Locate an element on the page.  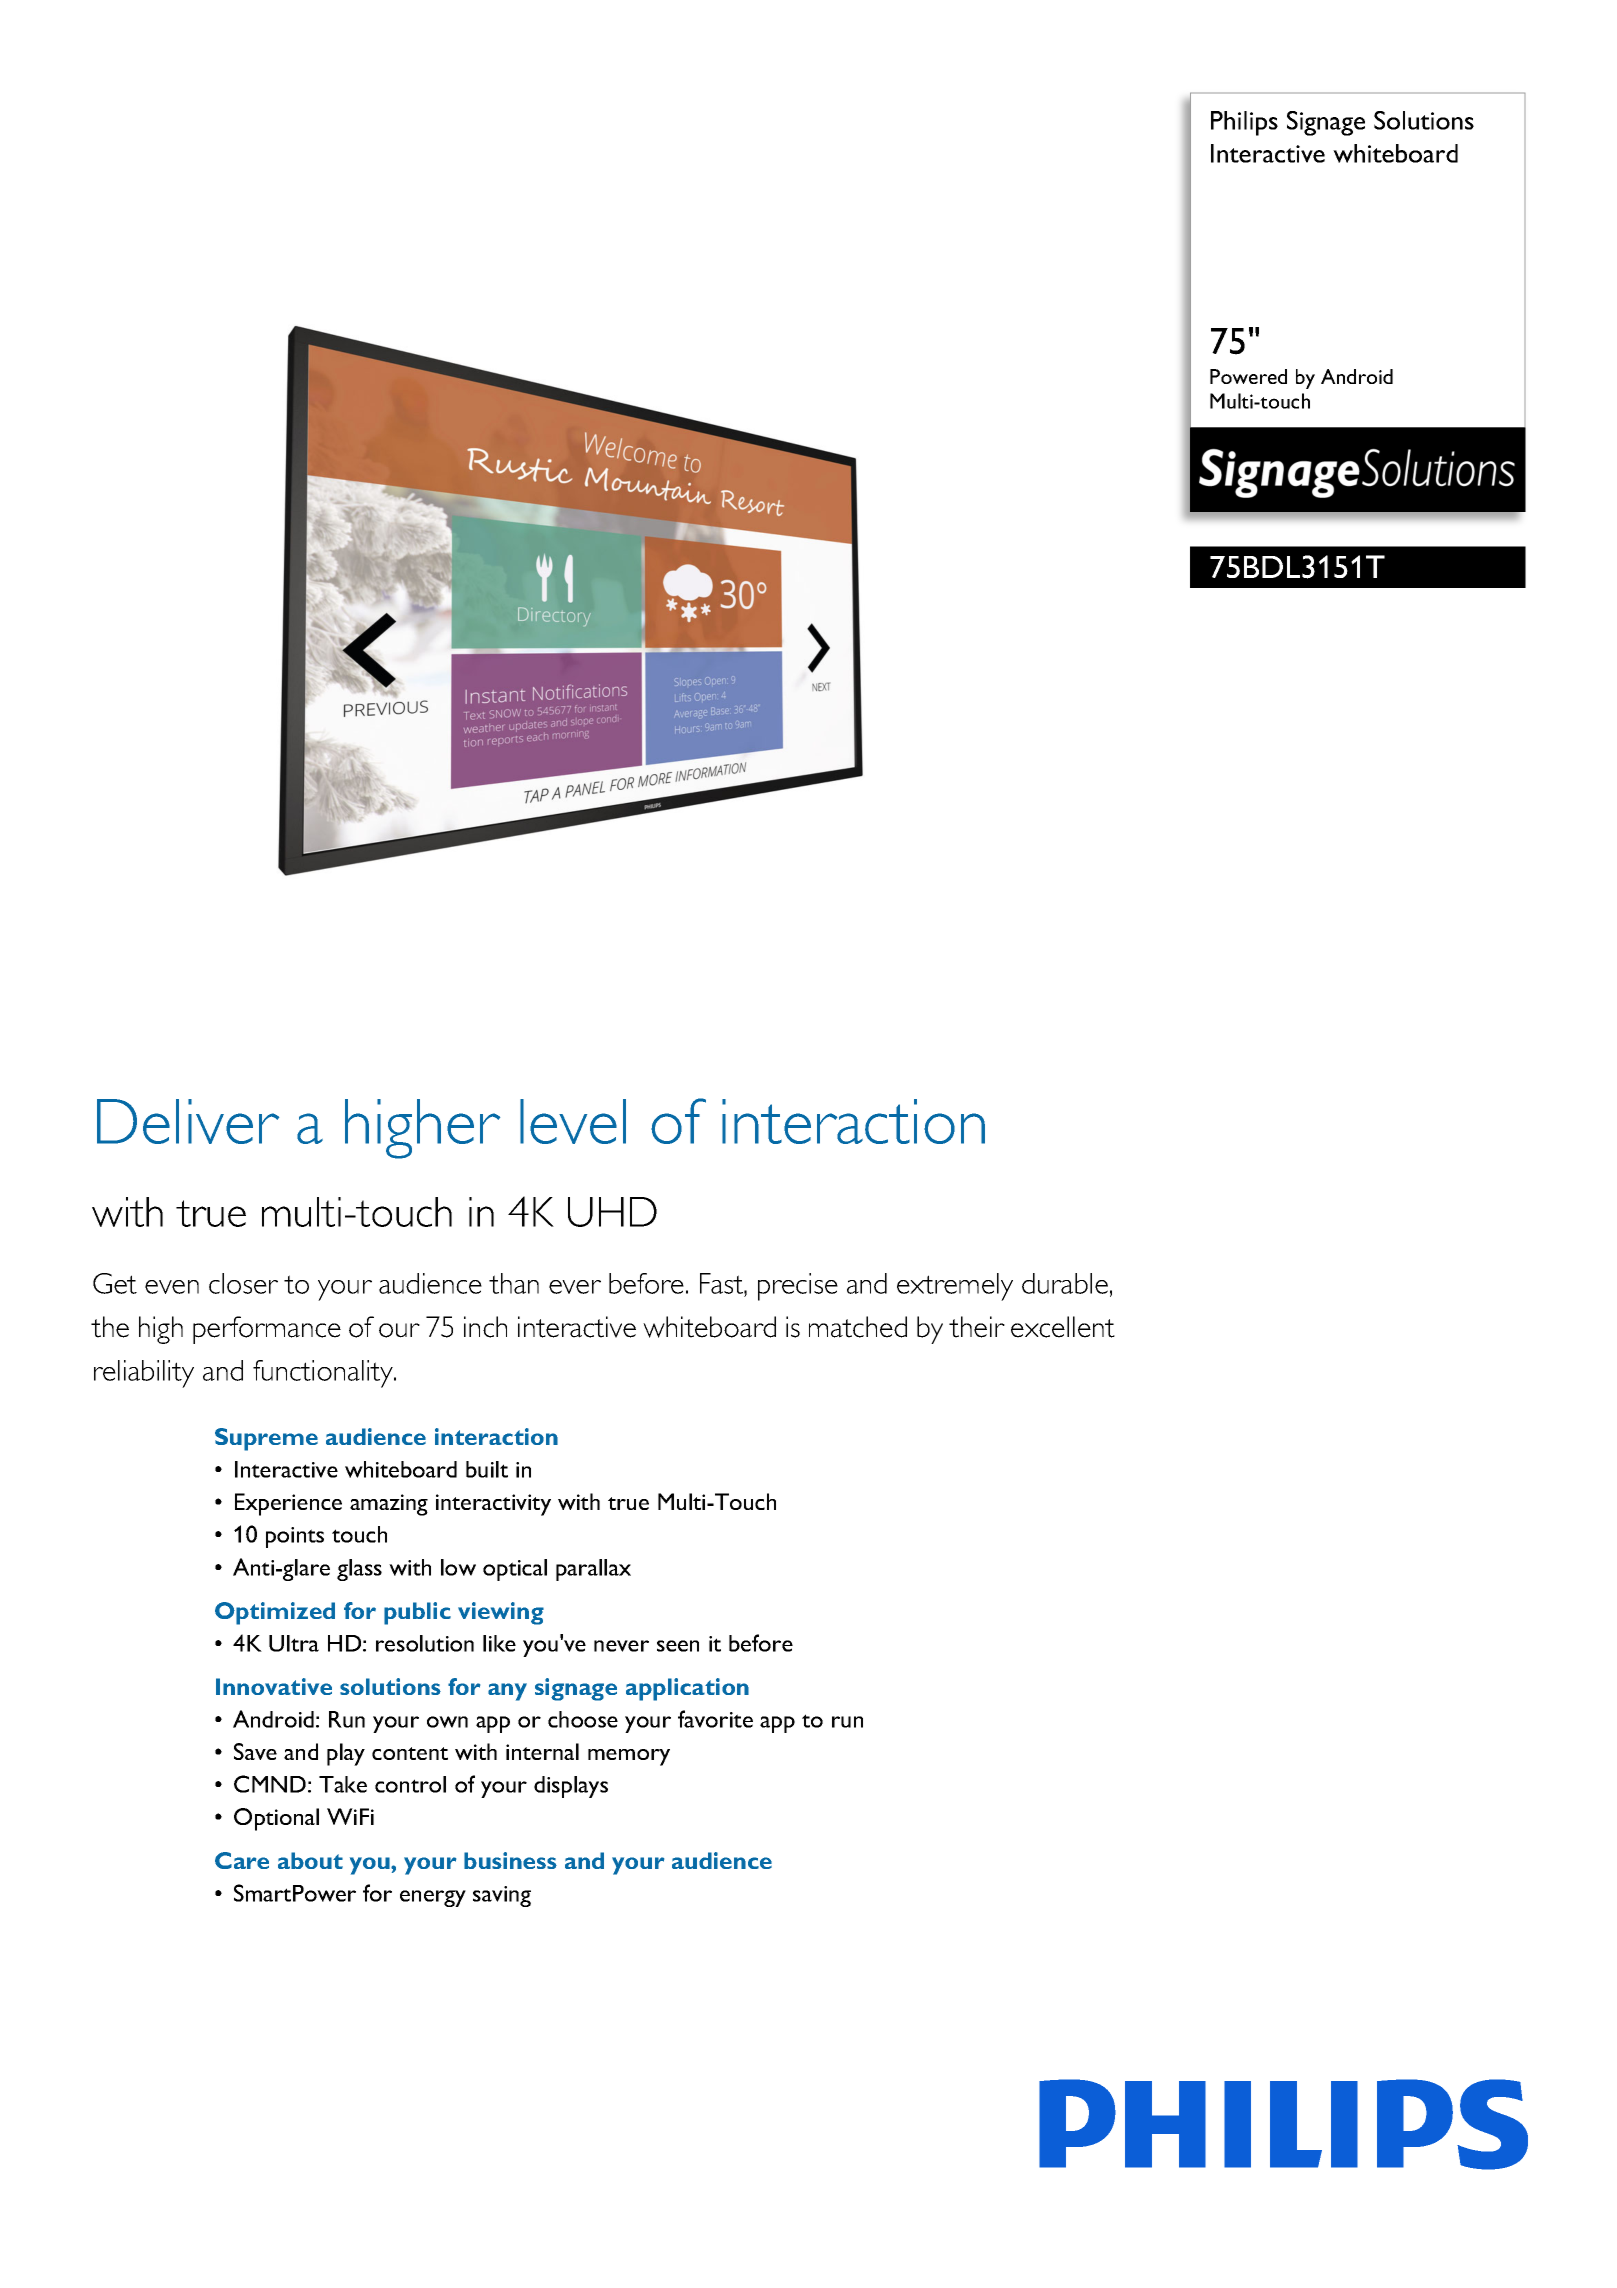
favorite is located at coordinates (715, 1719).
